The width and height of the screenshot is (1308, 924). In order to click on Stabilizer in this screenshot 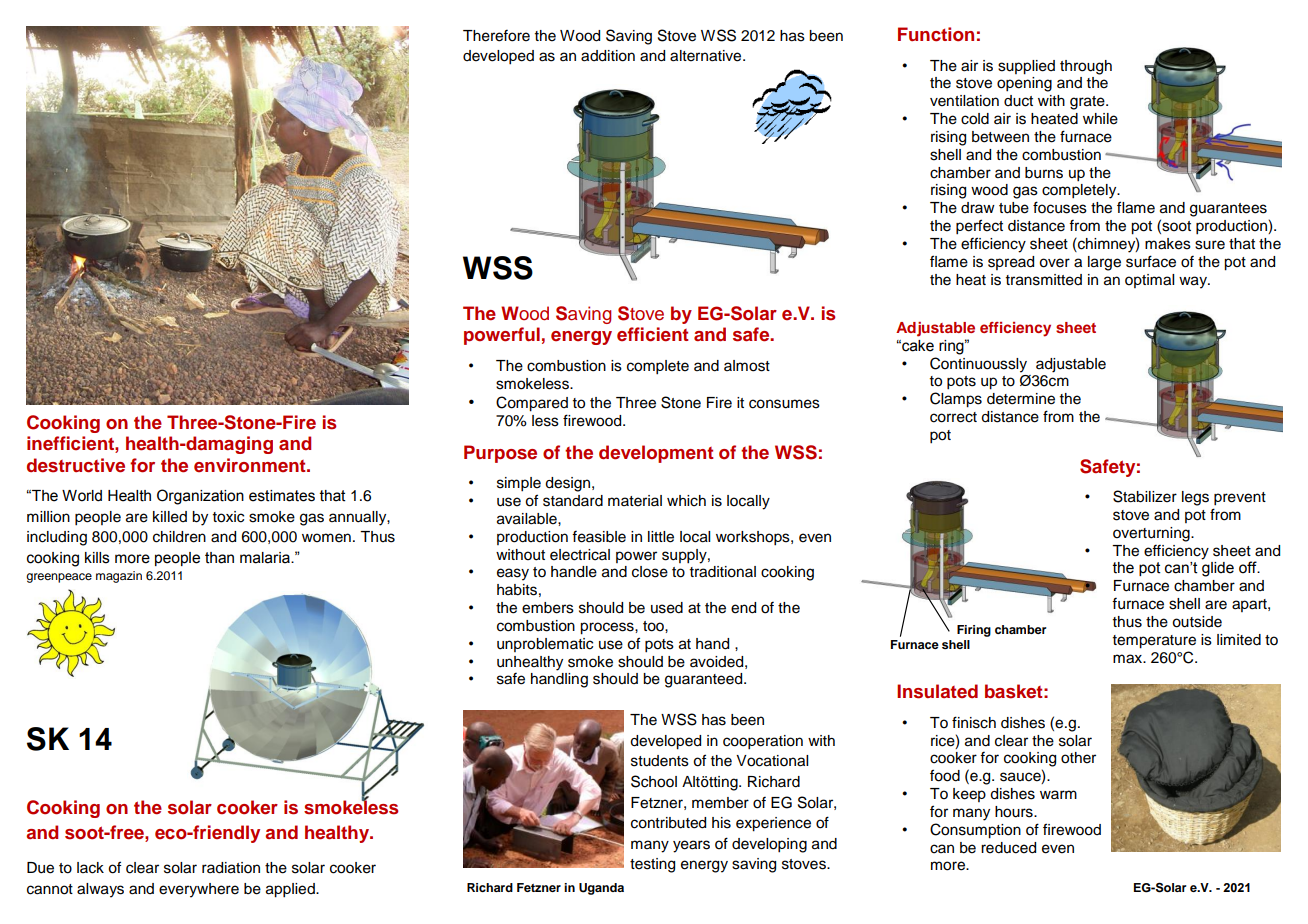, I will do `click(1145, 496)`.
